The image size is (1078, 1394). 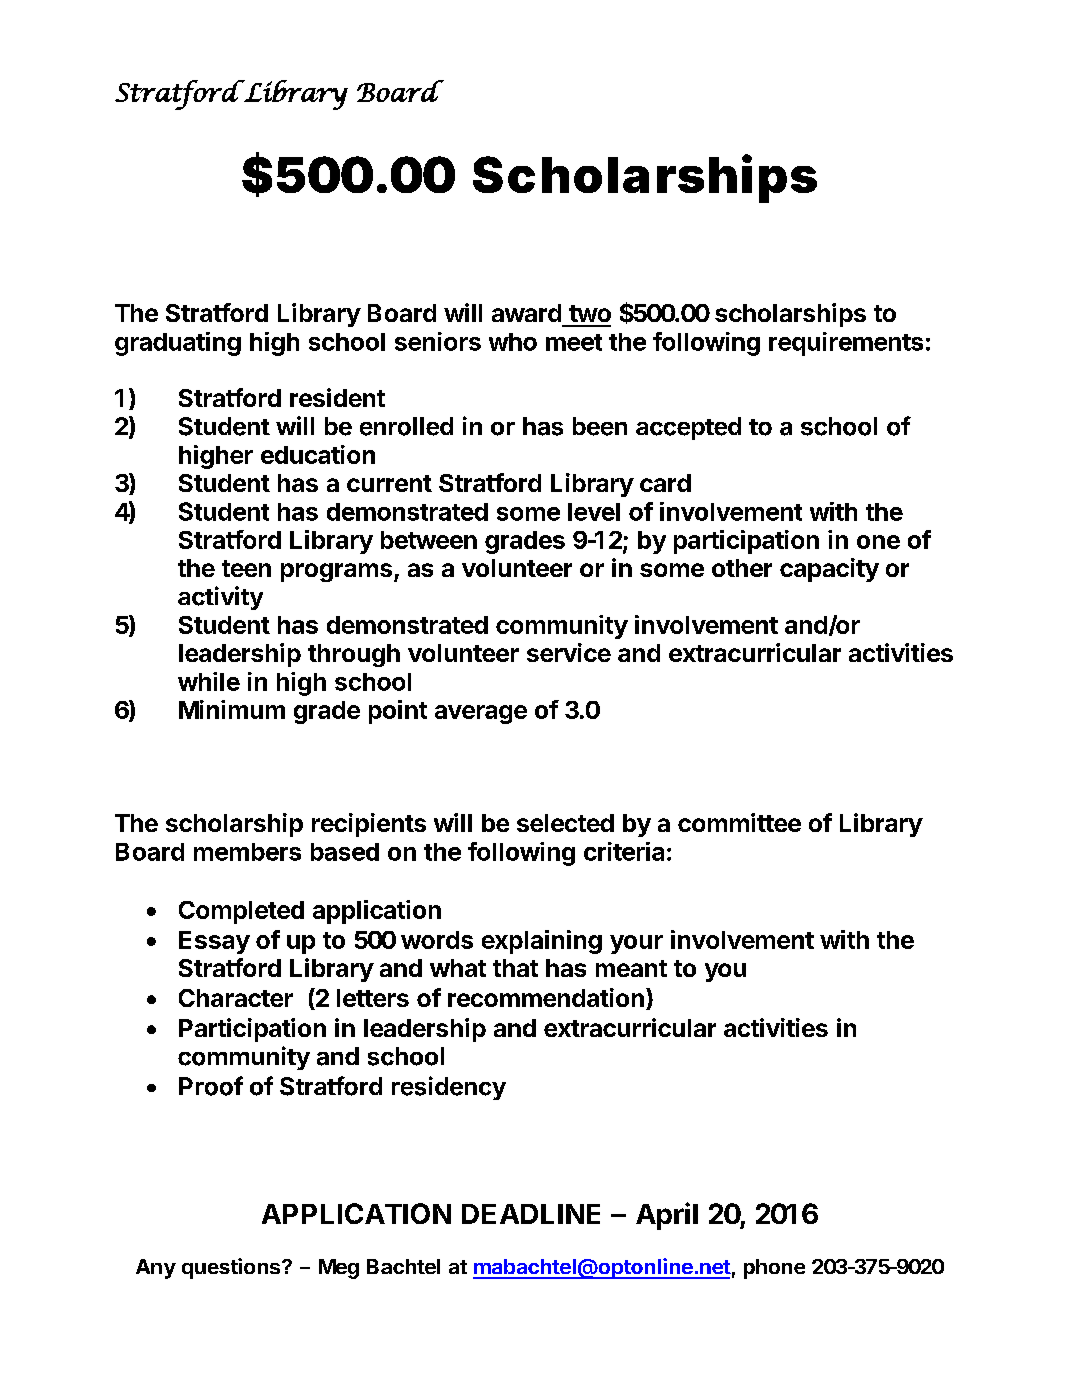 I want to click on DEADLINE, so click(x=531, y=1214).
